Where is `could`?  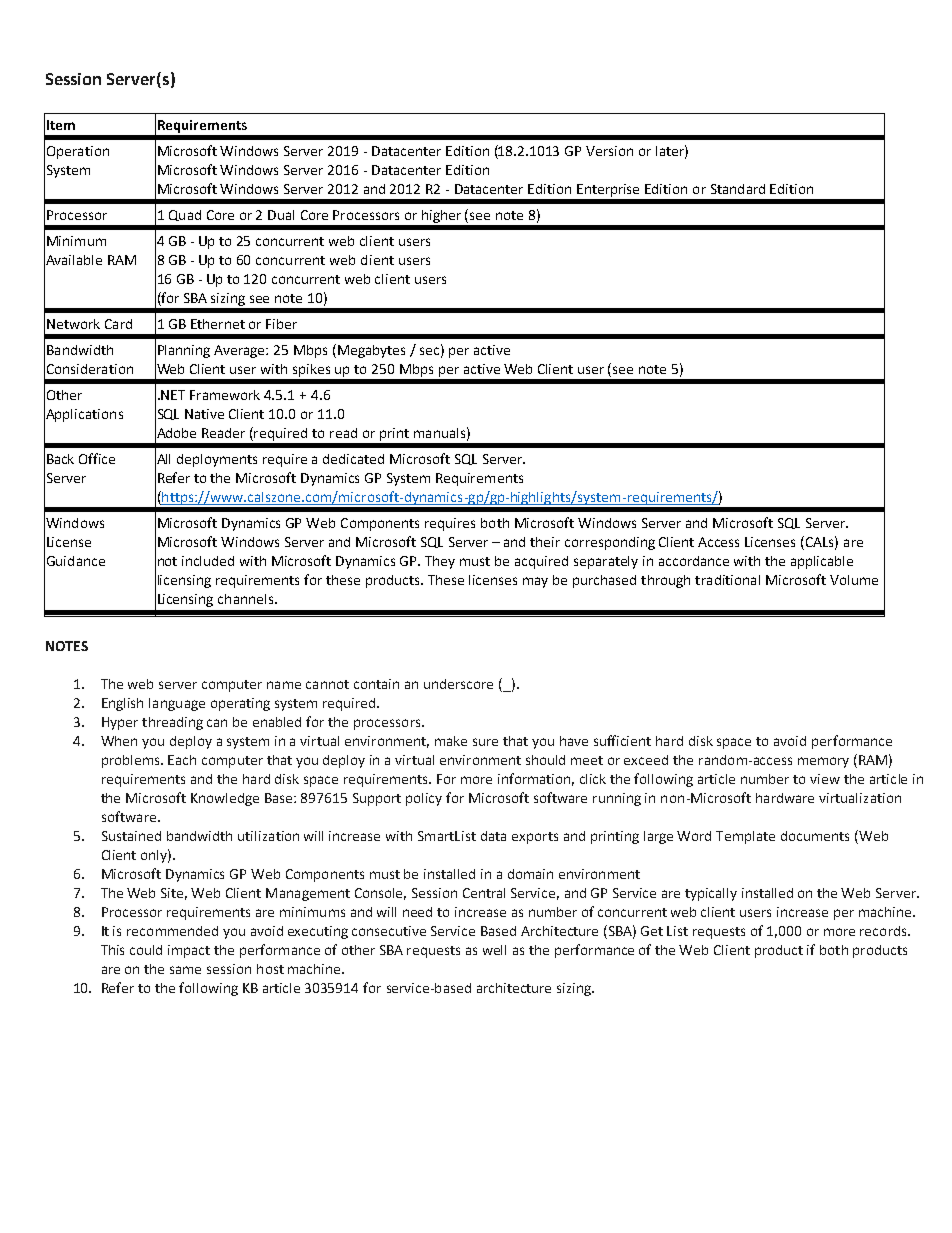 could is located at coordinates (146, 950).
